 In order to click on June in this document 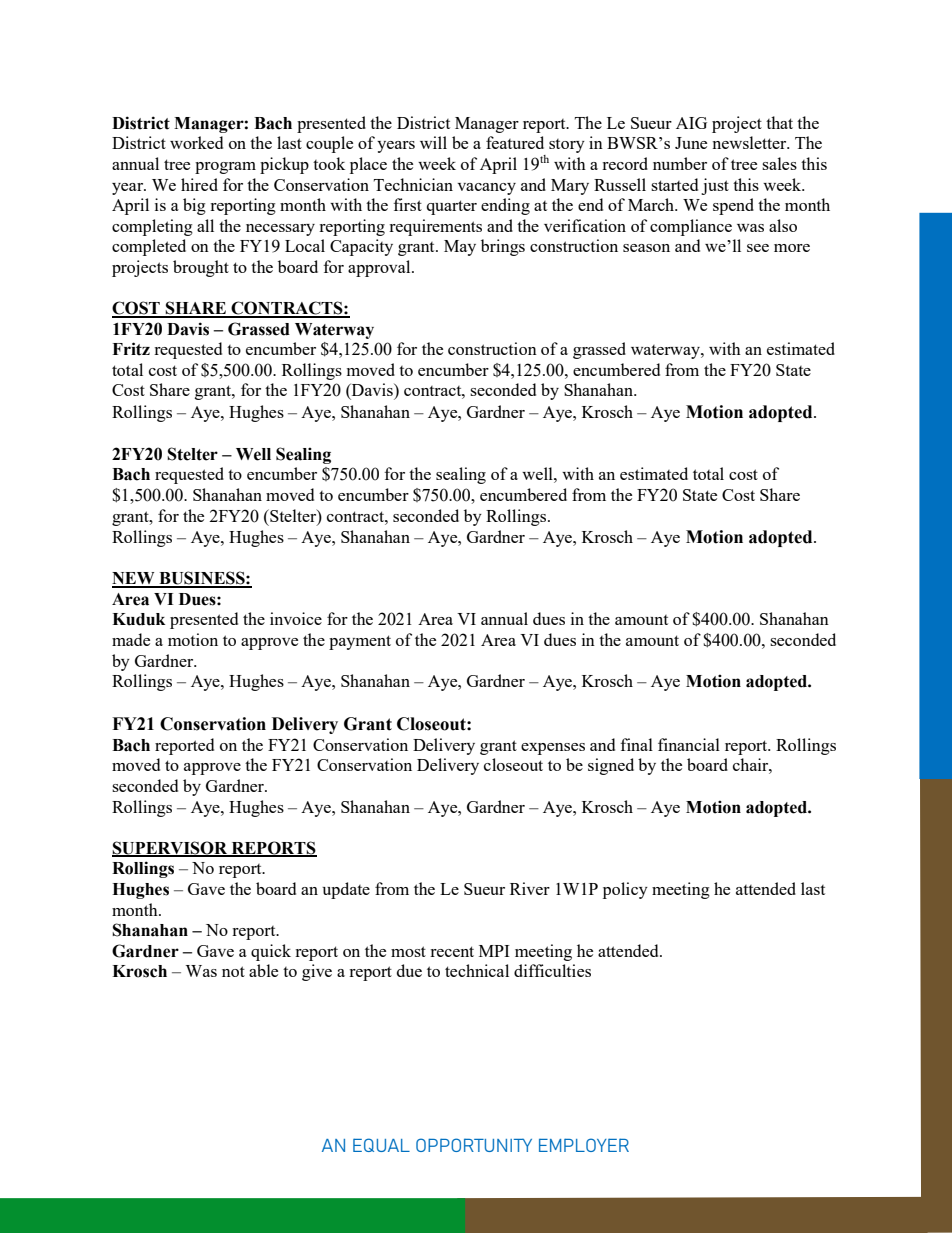, I will do `click(691, 143)`.
